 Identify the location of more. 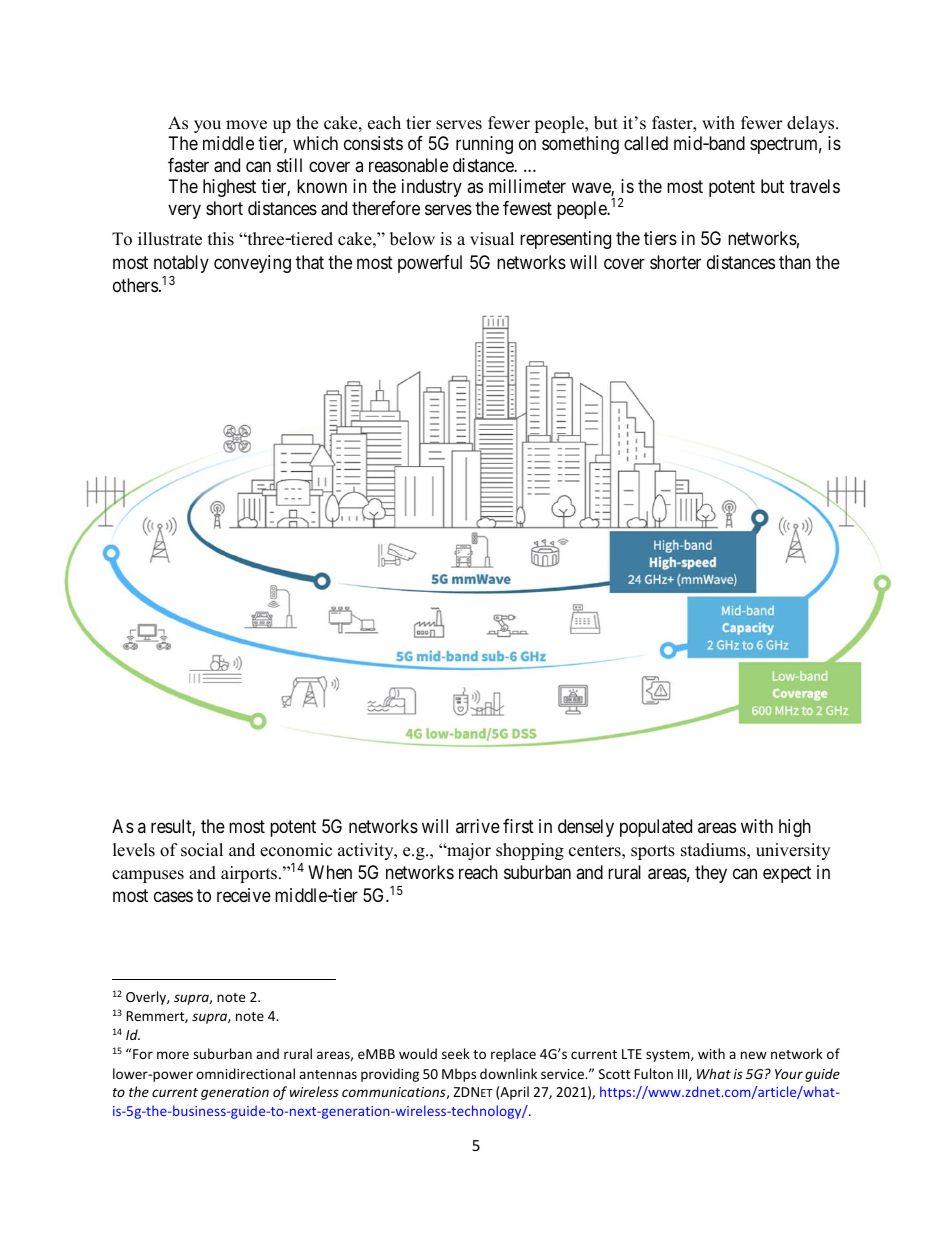
(173, 1055).
